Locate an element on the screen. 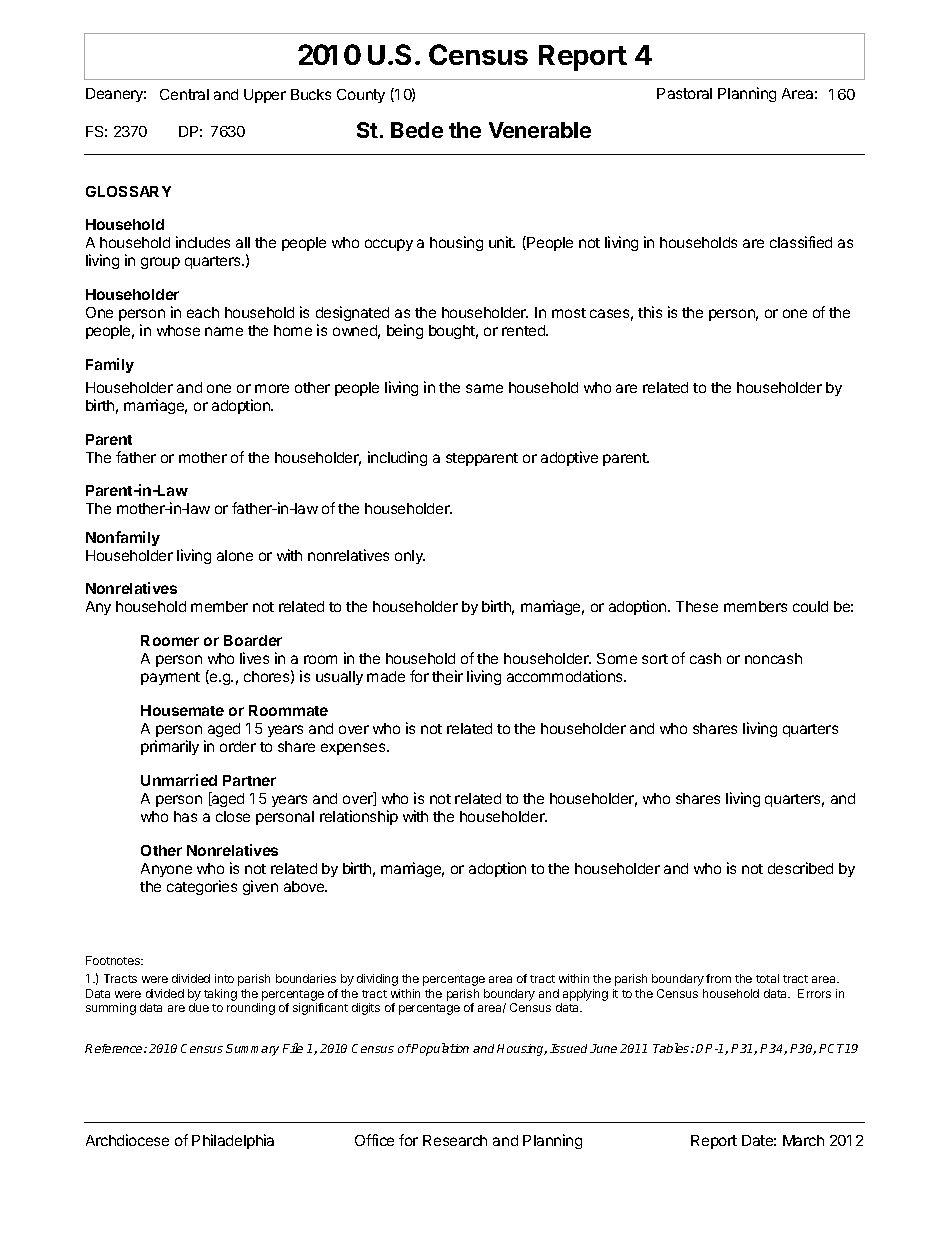 This screenshot has height=1233, width=952. described is located at coordinates (800, 868).
